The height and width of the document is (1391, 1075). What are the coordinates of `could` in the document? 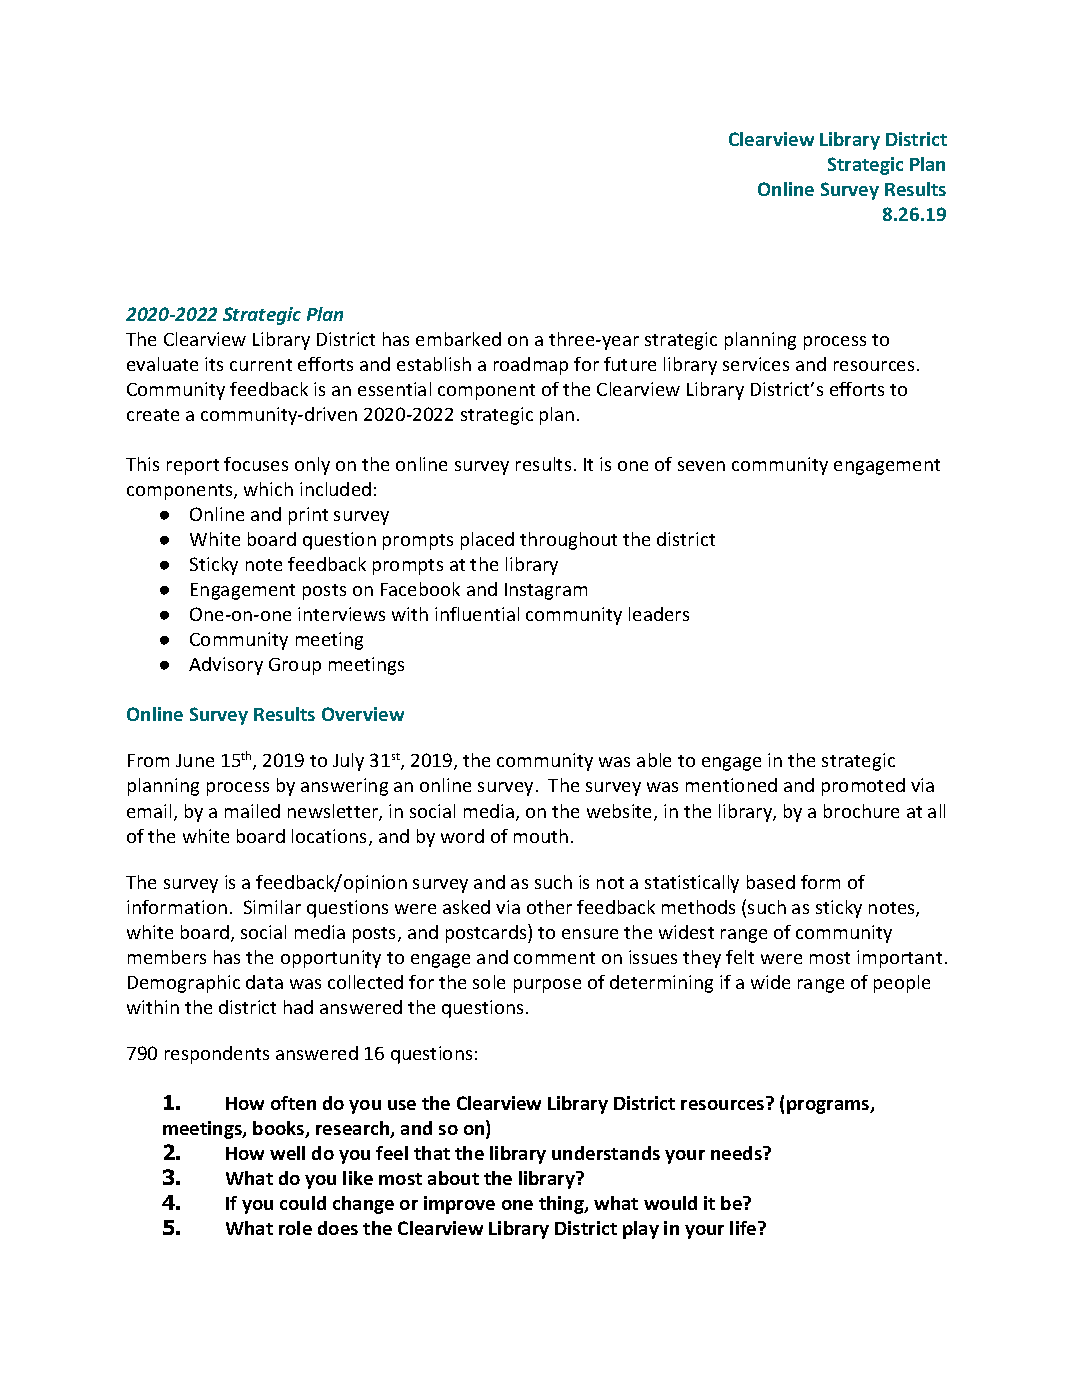 It's located at (303, 1203).
